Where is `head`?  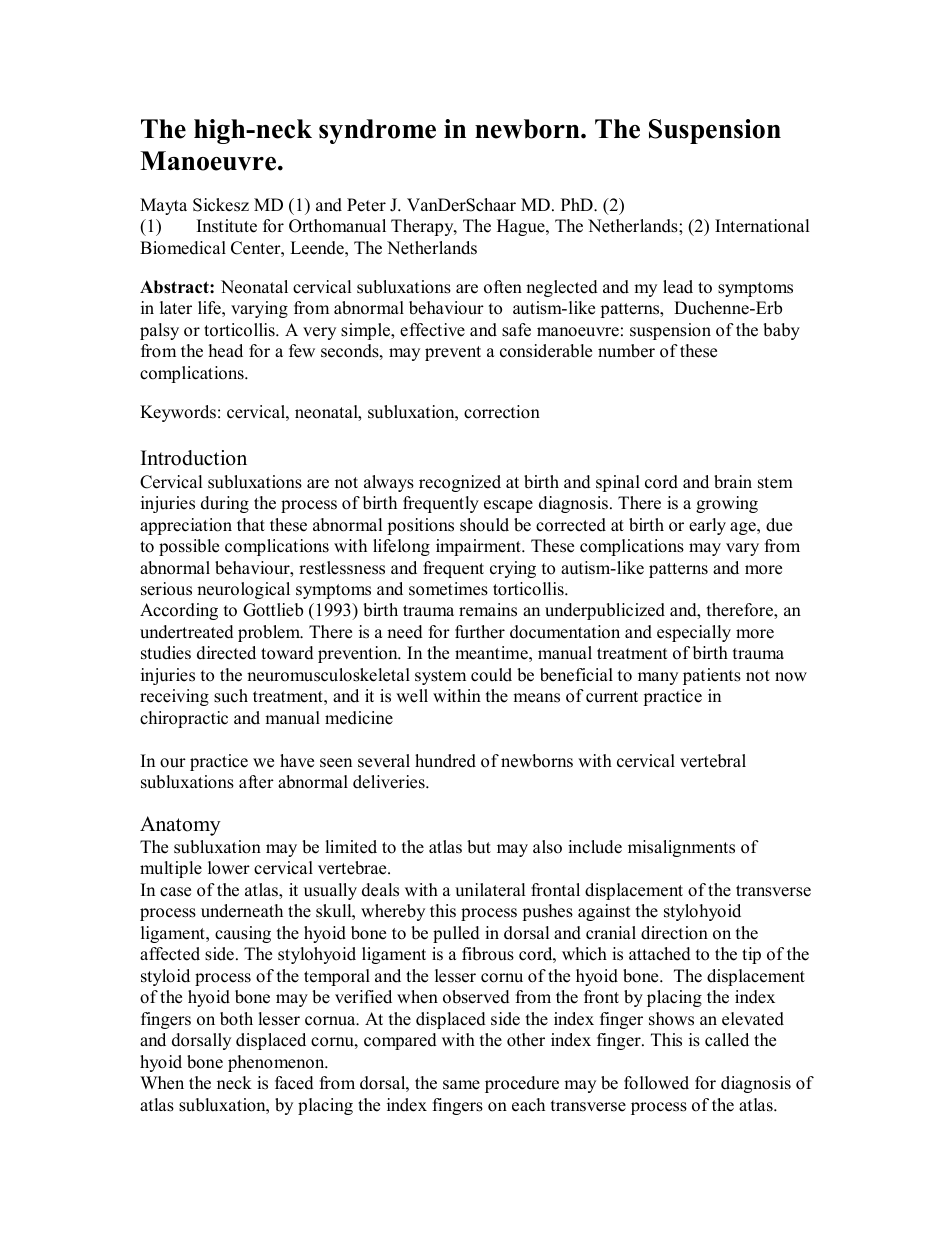
head is located at coordinates (226, 351).
